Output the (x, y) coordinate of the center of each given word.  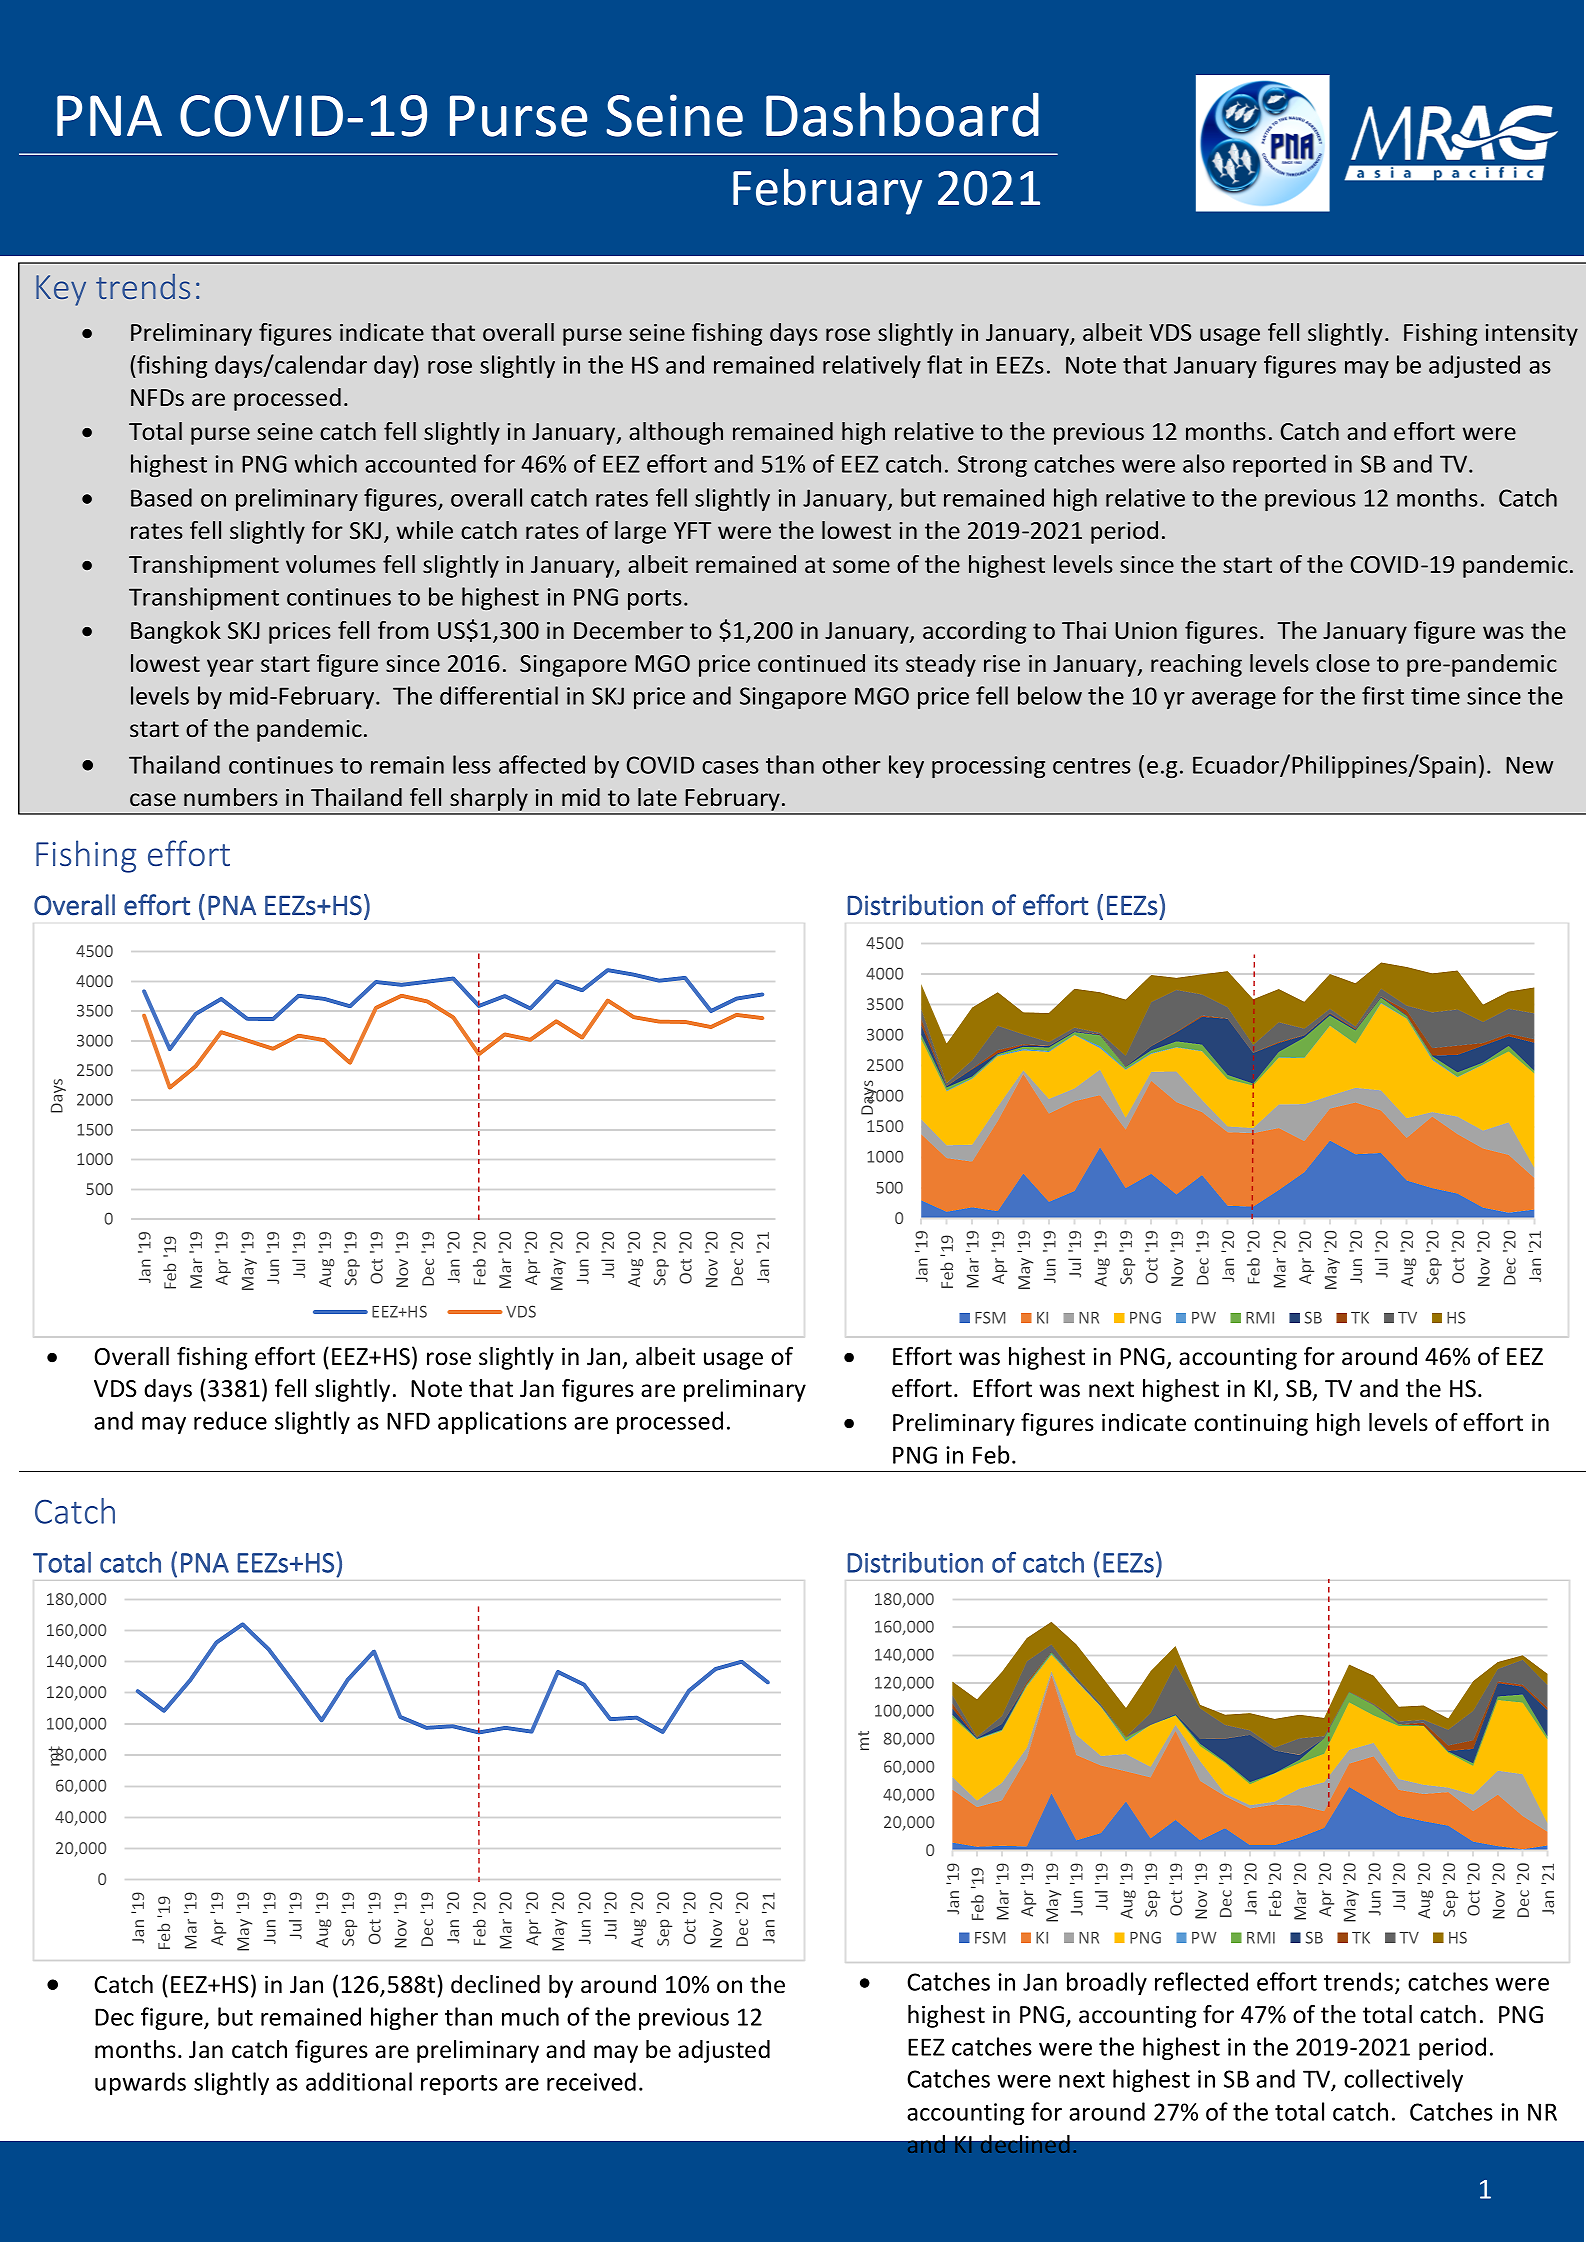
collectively (1403, 2080)
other (851, 764)
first (1383, 695)
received (591, 2081)
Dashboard (902, 114)
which (326, 463)
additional (359, 2081)
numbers (231, 797)
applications (502, 1422)
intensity (1532, 335)
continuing (1251, 1425)
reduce (230, 1420)
